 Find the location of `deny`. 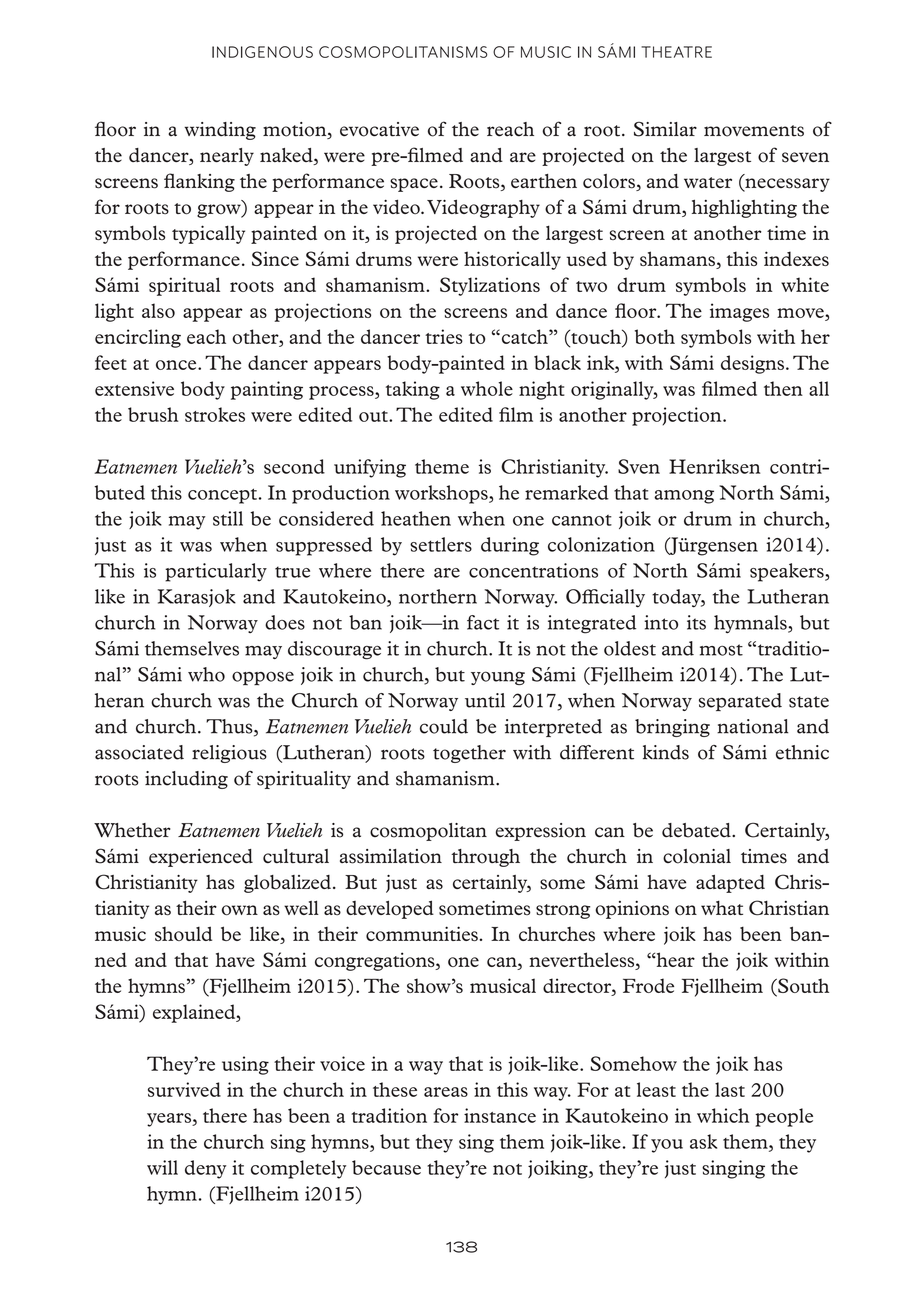

deny is located at coordinates (205, 1169).
